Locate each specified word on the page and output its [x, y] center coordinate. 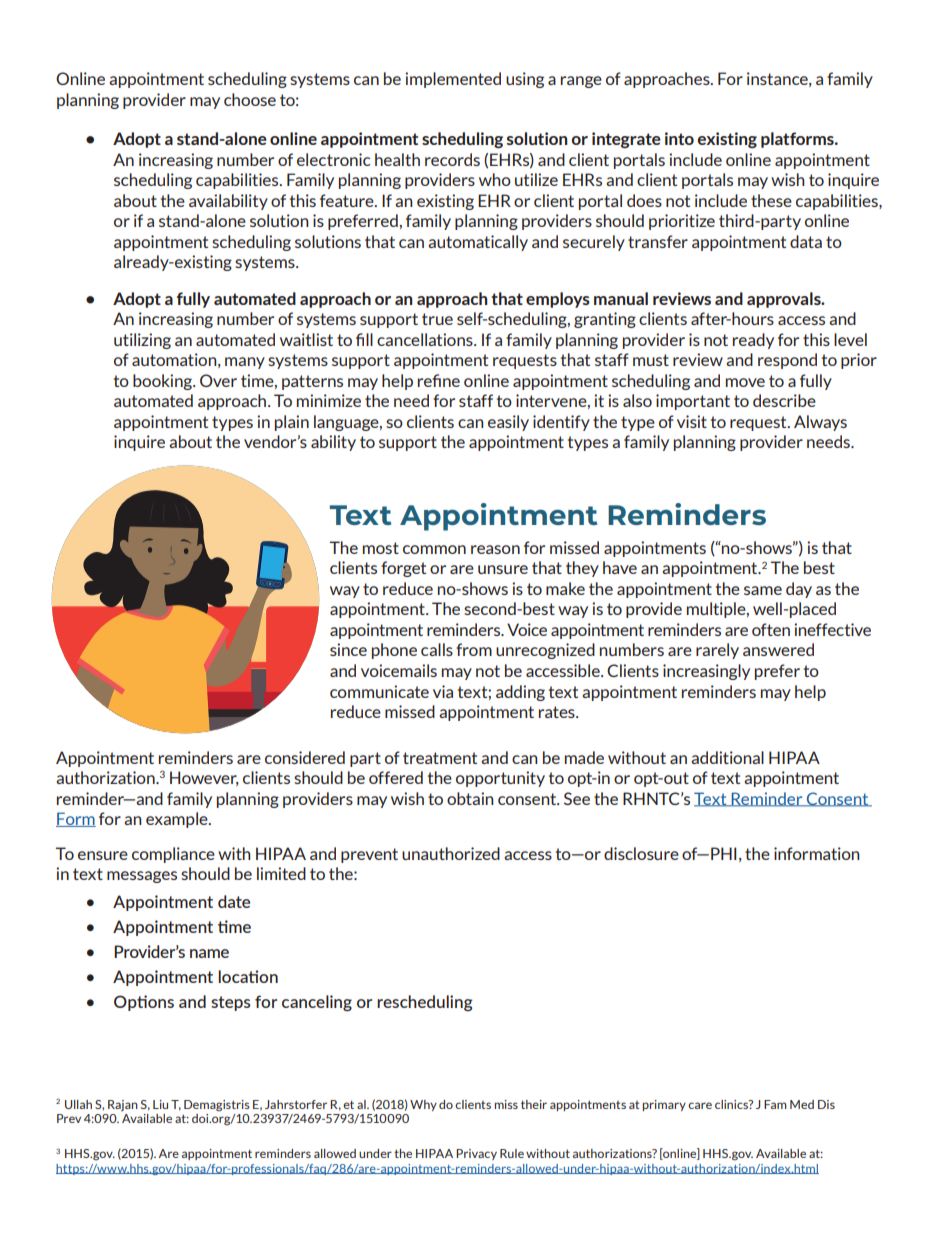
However [204, 778]
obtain [470, 798]
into [679, 138]
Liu [160, 1104]
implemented [453, 80]
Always [820, 423]
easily [508, 423]
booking [163, 382]
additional [727, 757]
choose [250, 99]
